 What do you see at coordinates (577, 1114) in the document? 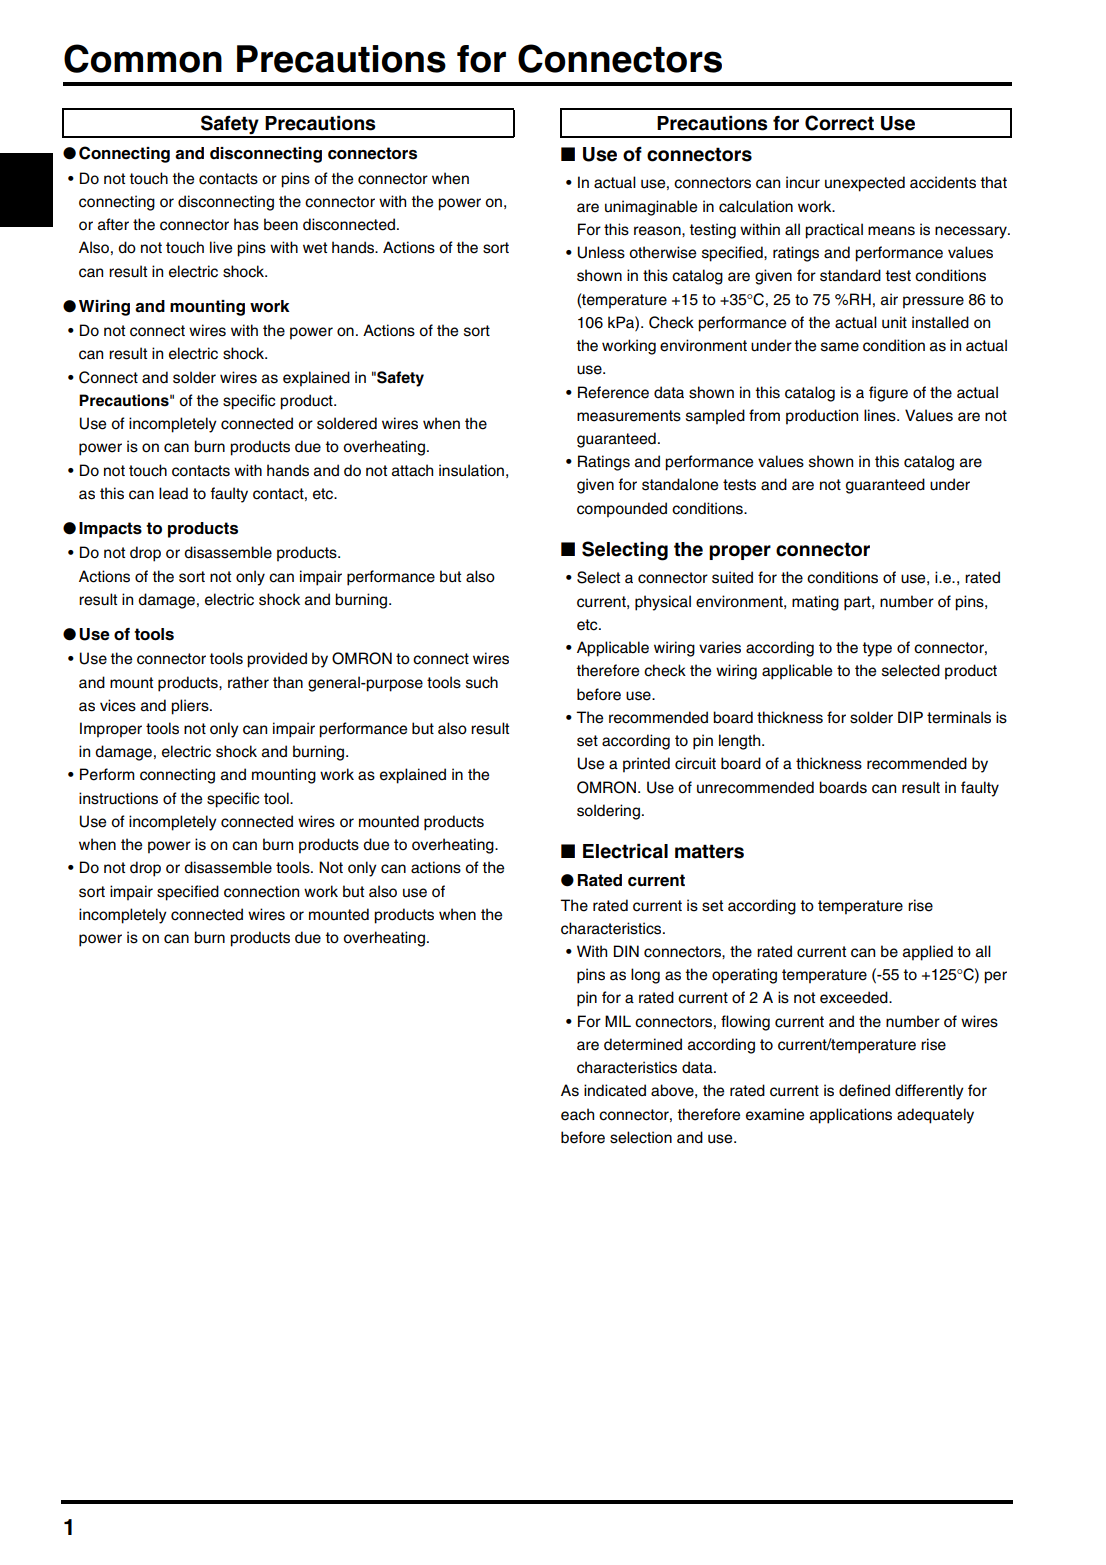
I see `each` at bounding box center [577, 1114].
